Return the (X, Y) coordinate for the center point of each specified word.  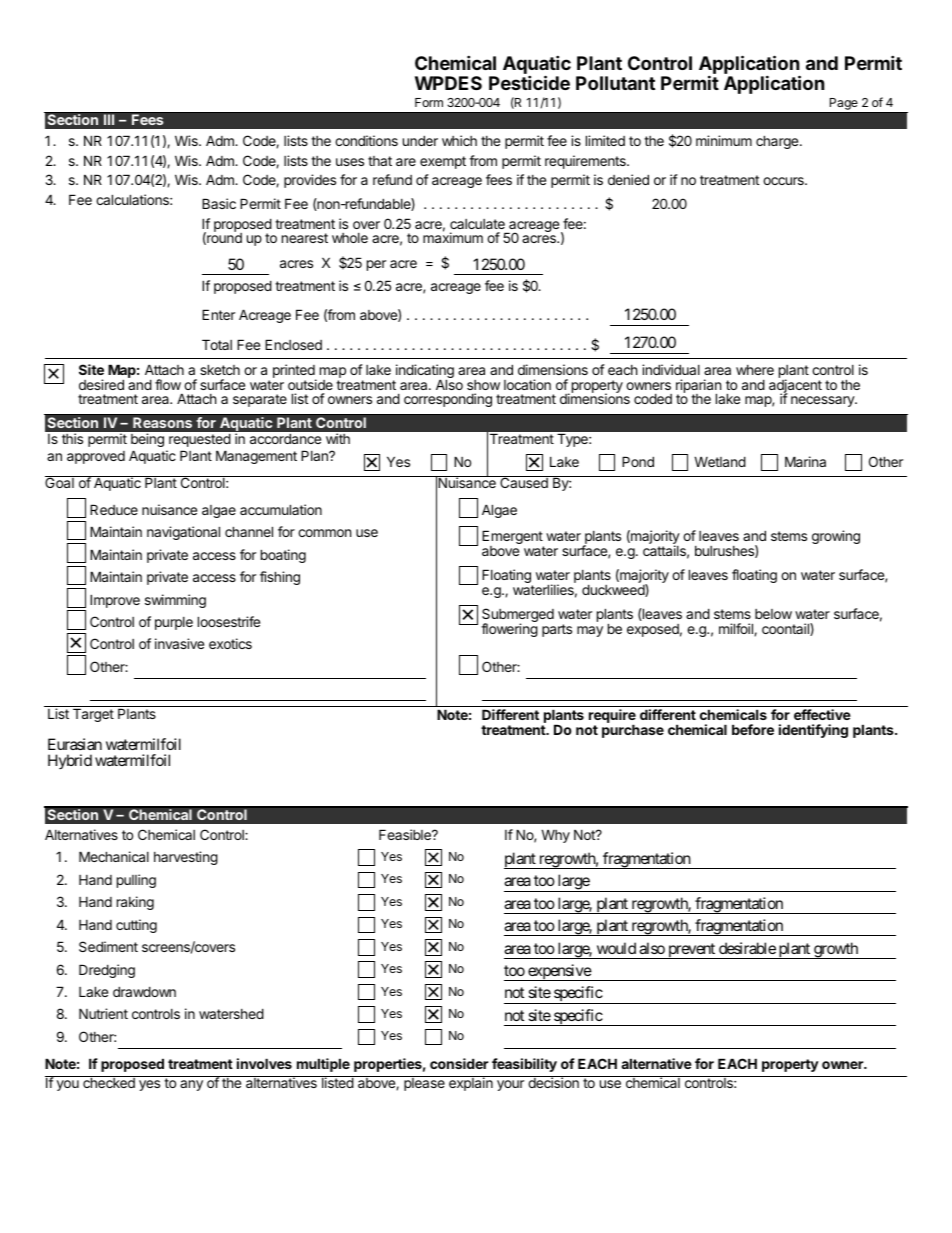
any (191, 1085)
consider (459, 1063)
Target (93, 715)
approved (96, 457)
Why (555, 836)
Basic (219, 203)
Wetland (720, 461)
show (483, 385)
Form (429, 102)
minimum (724, 140)
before (753, 729)
